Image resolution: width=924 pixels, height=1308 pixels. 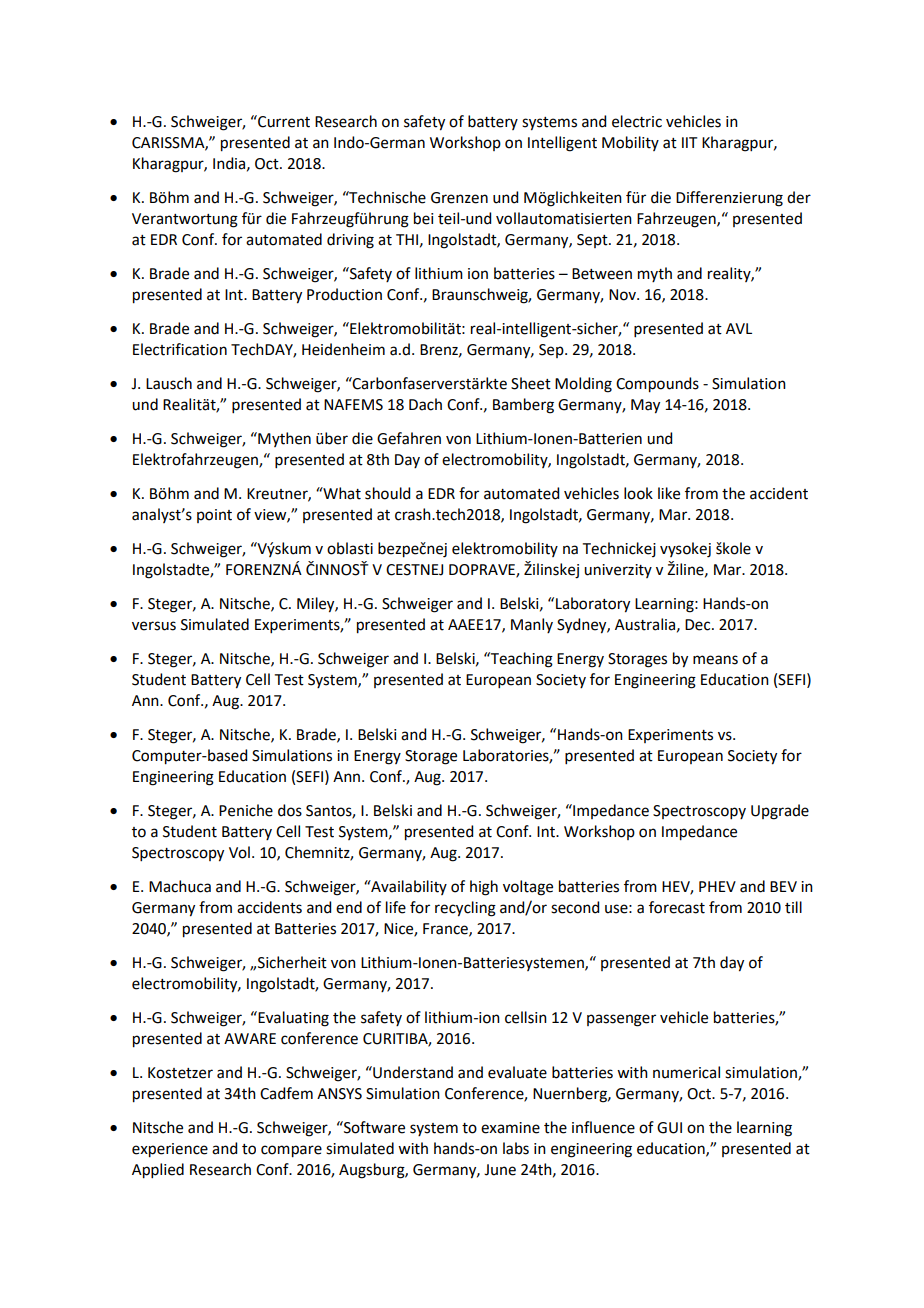 I want to click on high, so click(x=484, y=888).
